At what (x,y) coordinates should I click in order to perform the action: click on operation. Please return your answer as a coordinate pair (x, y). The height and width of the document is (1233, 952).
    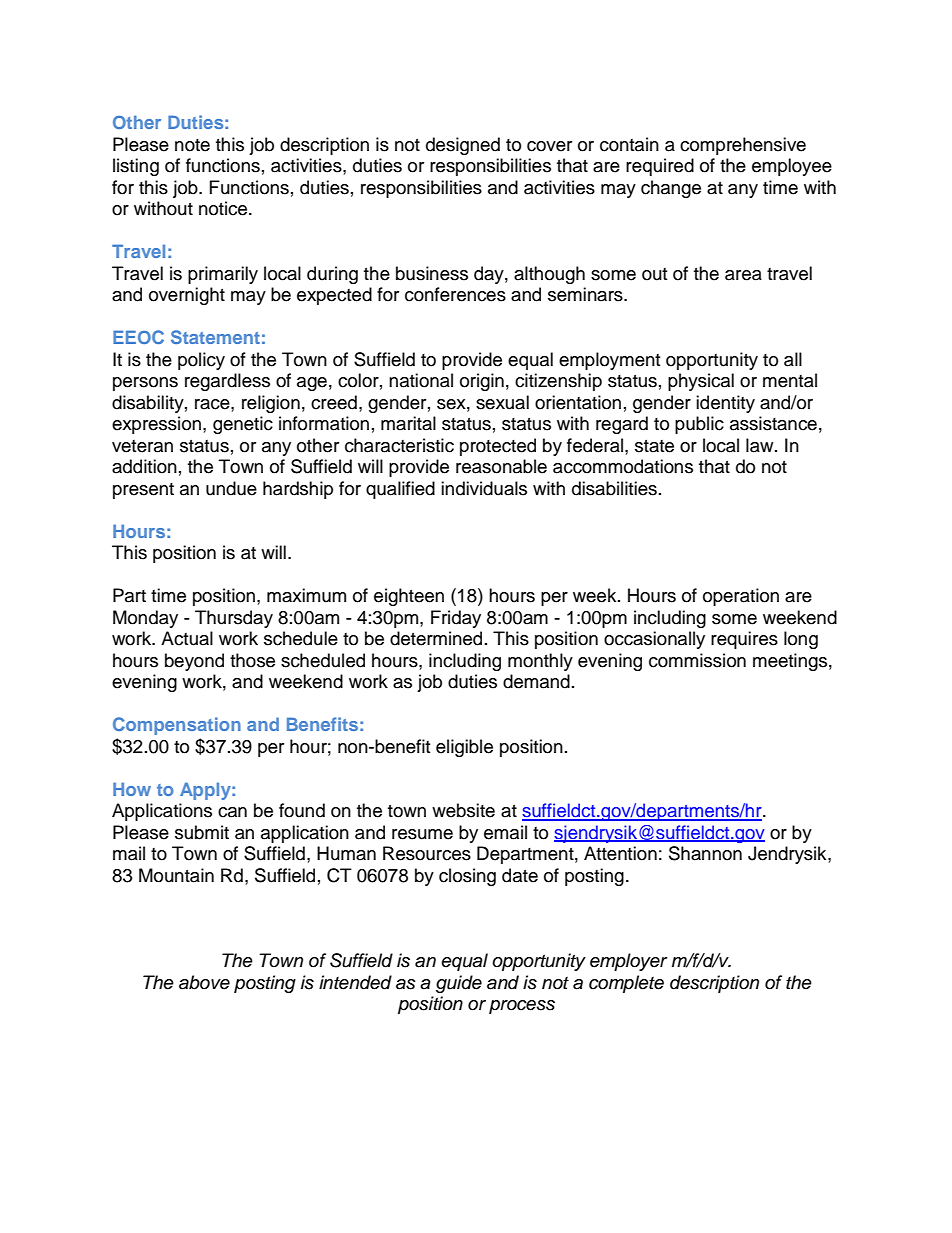
    Looking at the image, I should click on (741, 597).
